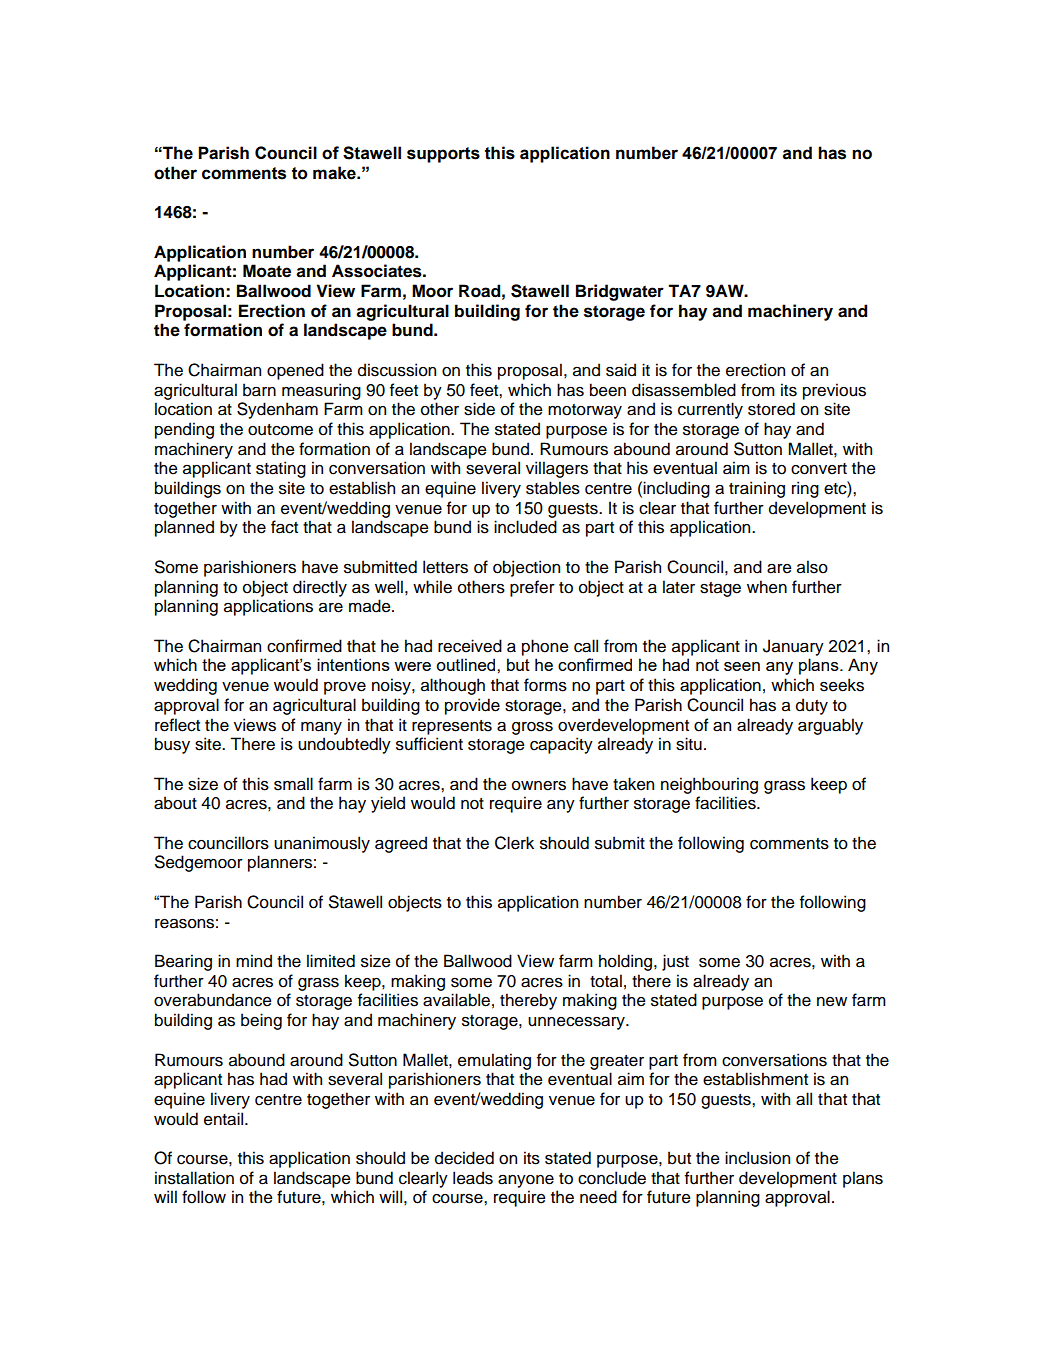 The image size is (1048, 1357). Describe the element at coordinates (443, 155) in the screenshot. I see `supports` at that location.
